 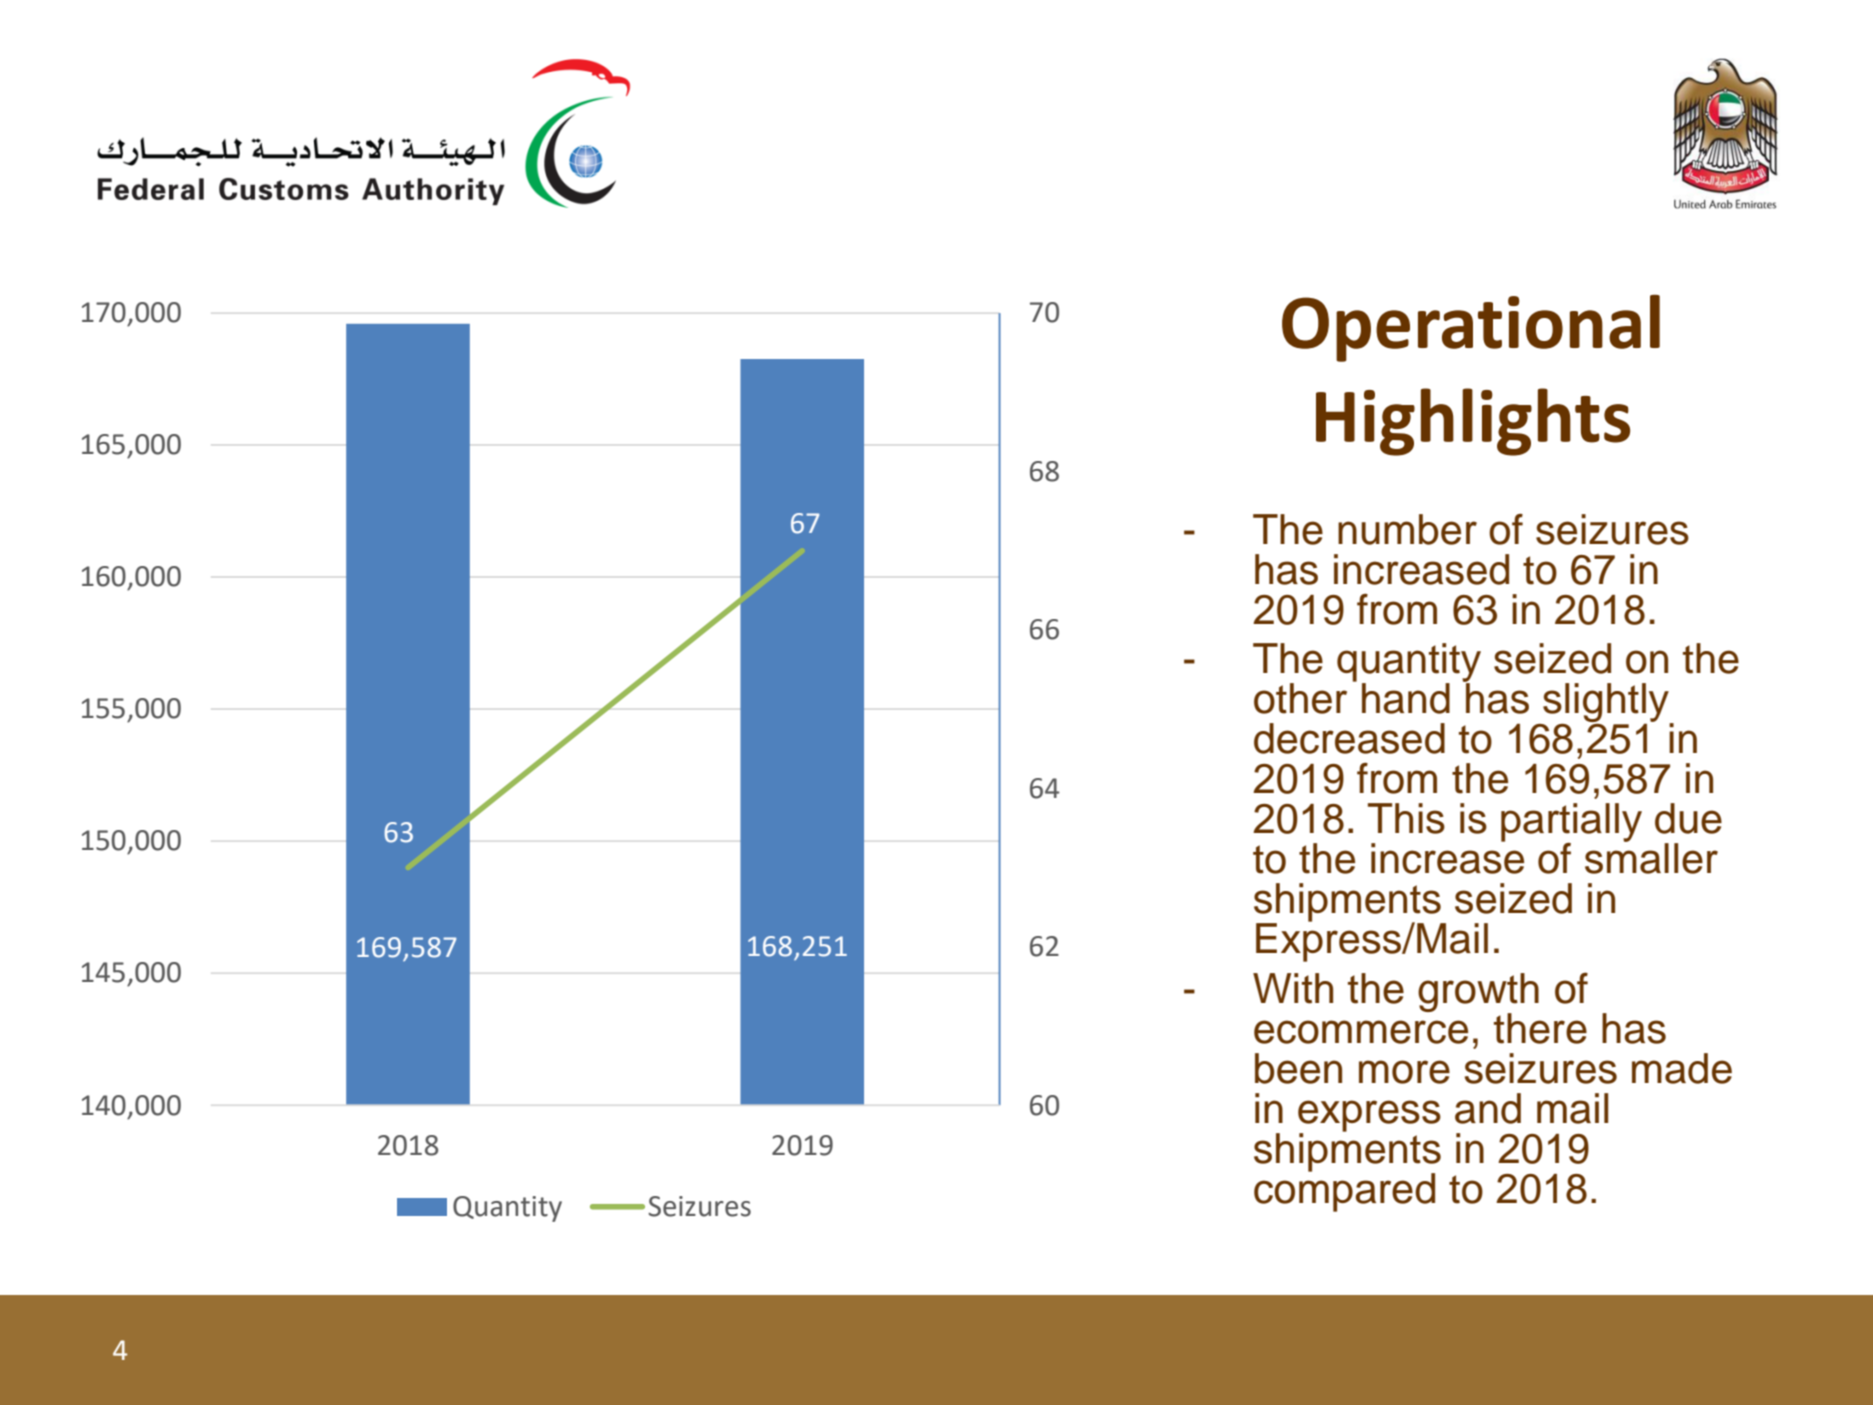 What do you see at coordinates (1473, 422) in the image?
I see `Highlights` at bounding box center [1473, 422].
